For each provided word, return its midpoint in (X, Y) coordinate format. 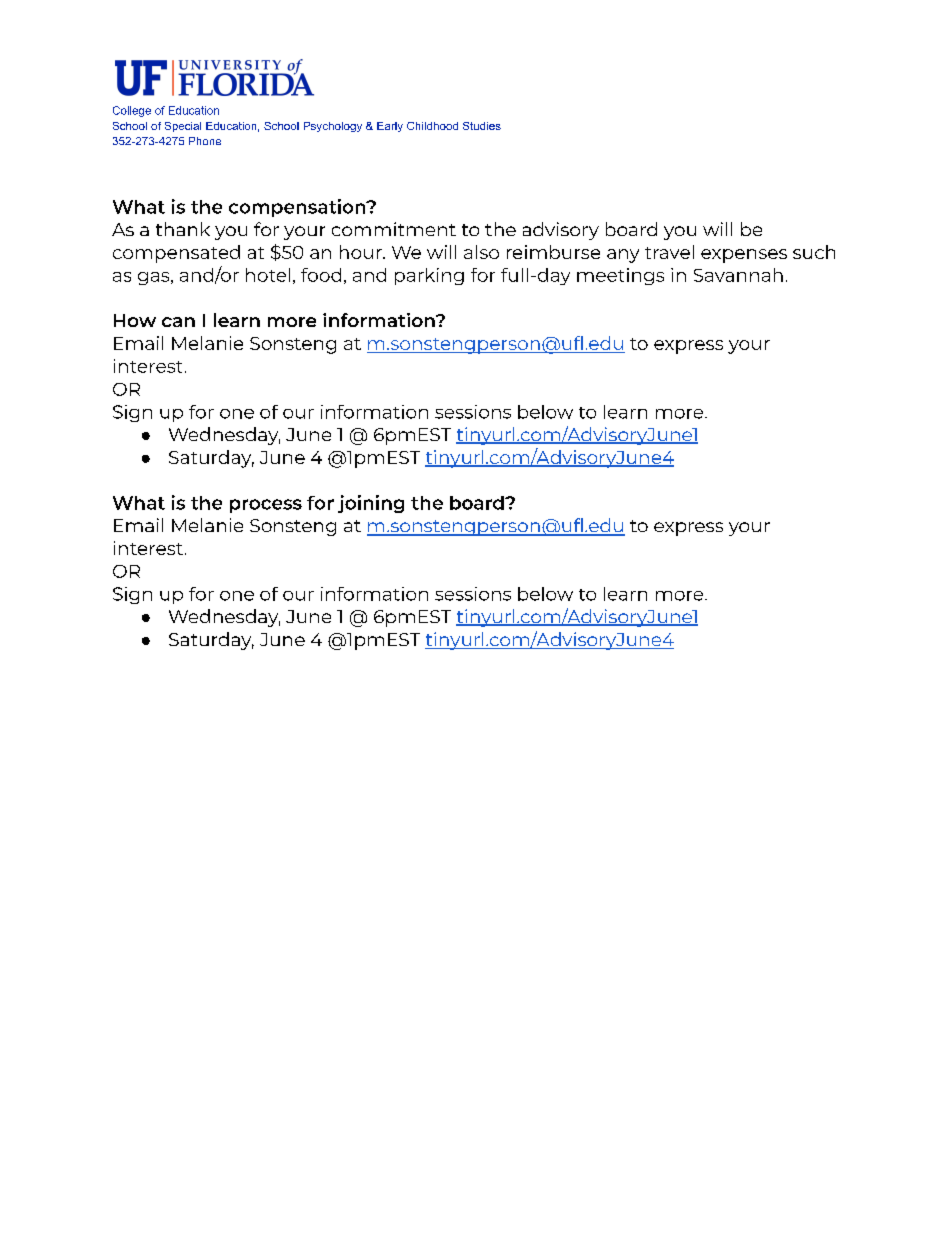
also (481, 252)
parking (429, 276)
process (266, 506)
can (178, 322)
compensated (176, 254)
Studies (482, 126)
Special (183, 127)
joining (371, 504)
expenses (744, 256)
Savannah (738, 275)
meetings (620, 276)
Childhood (432, 126)
